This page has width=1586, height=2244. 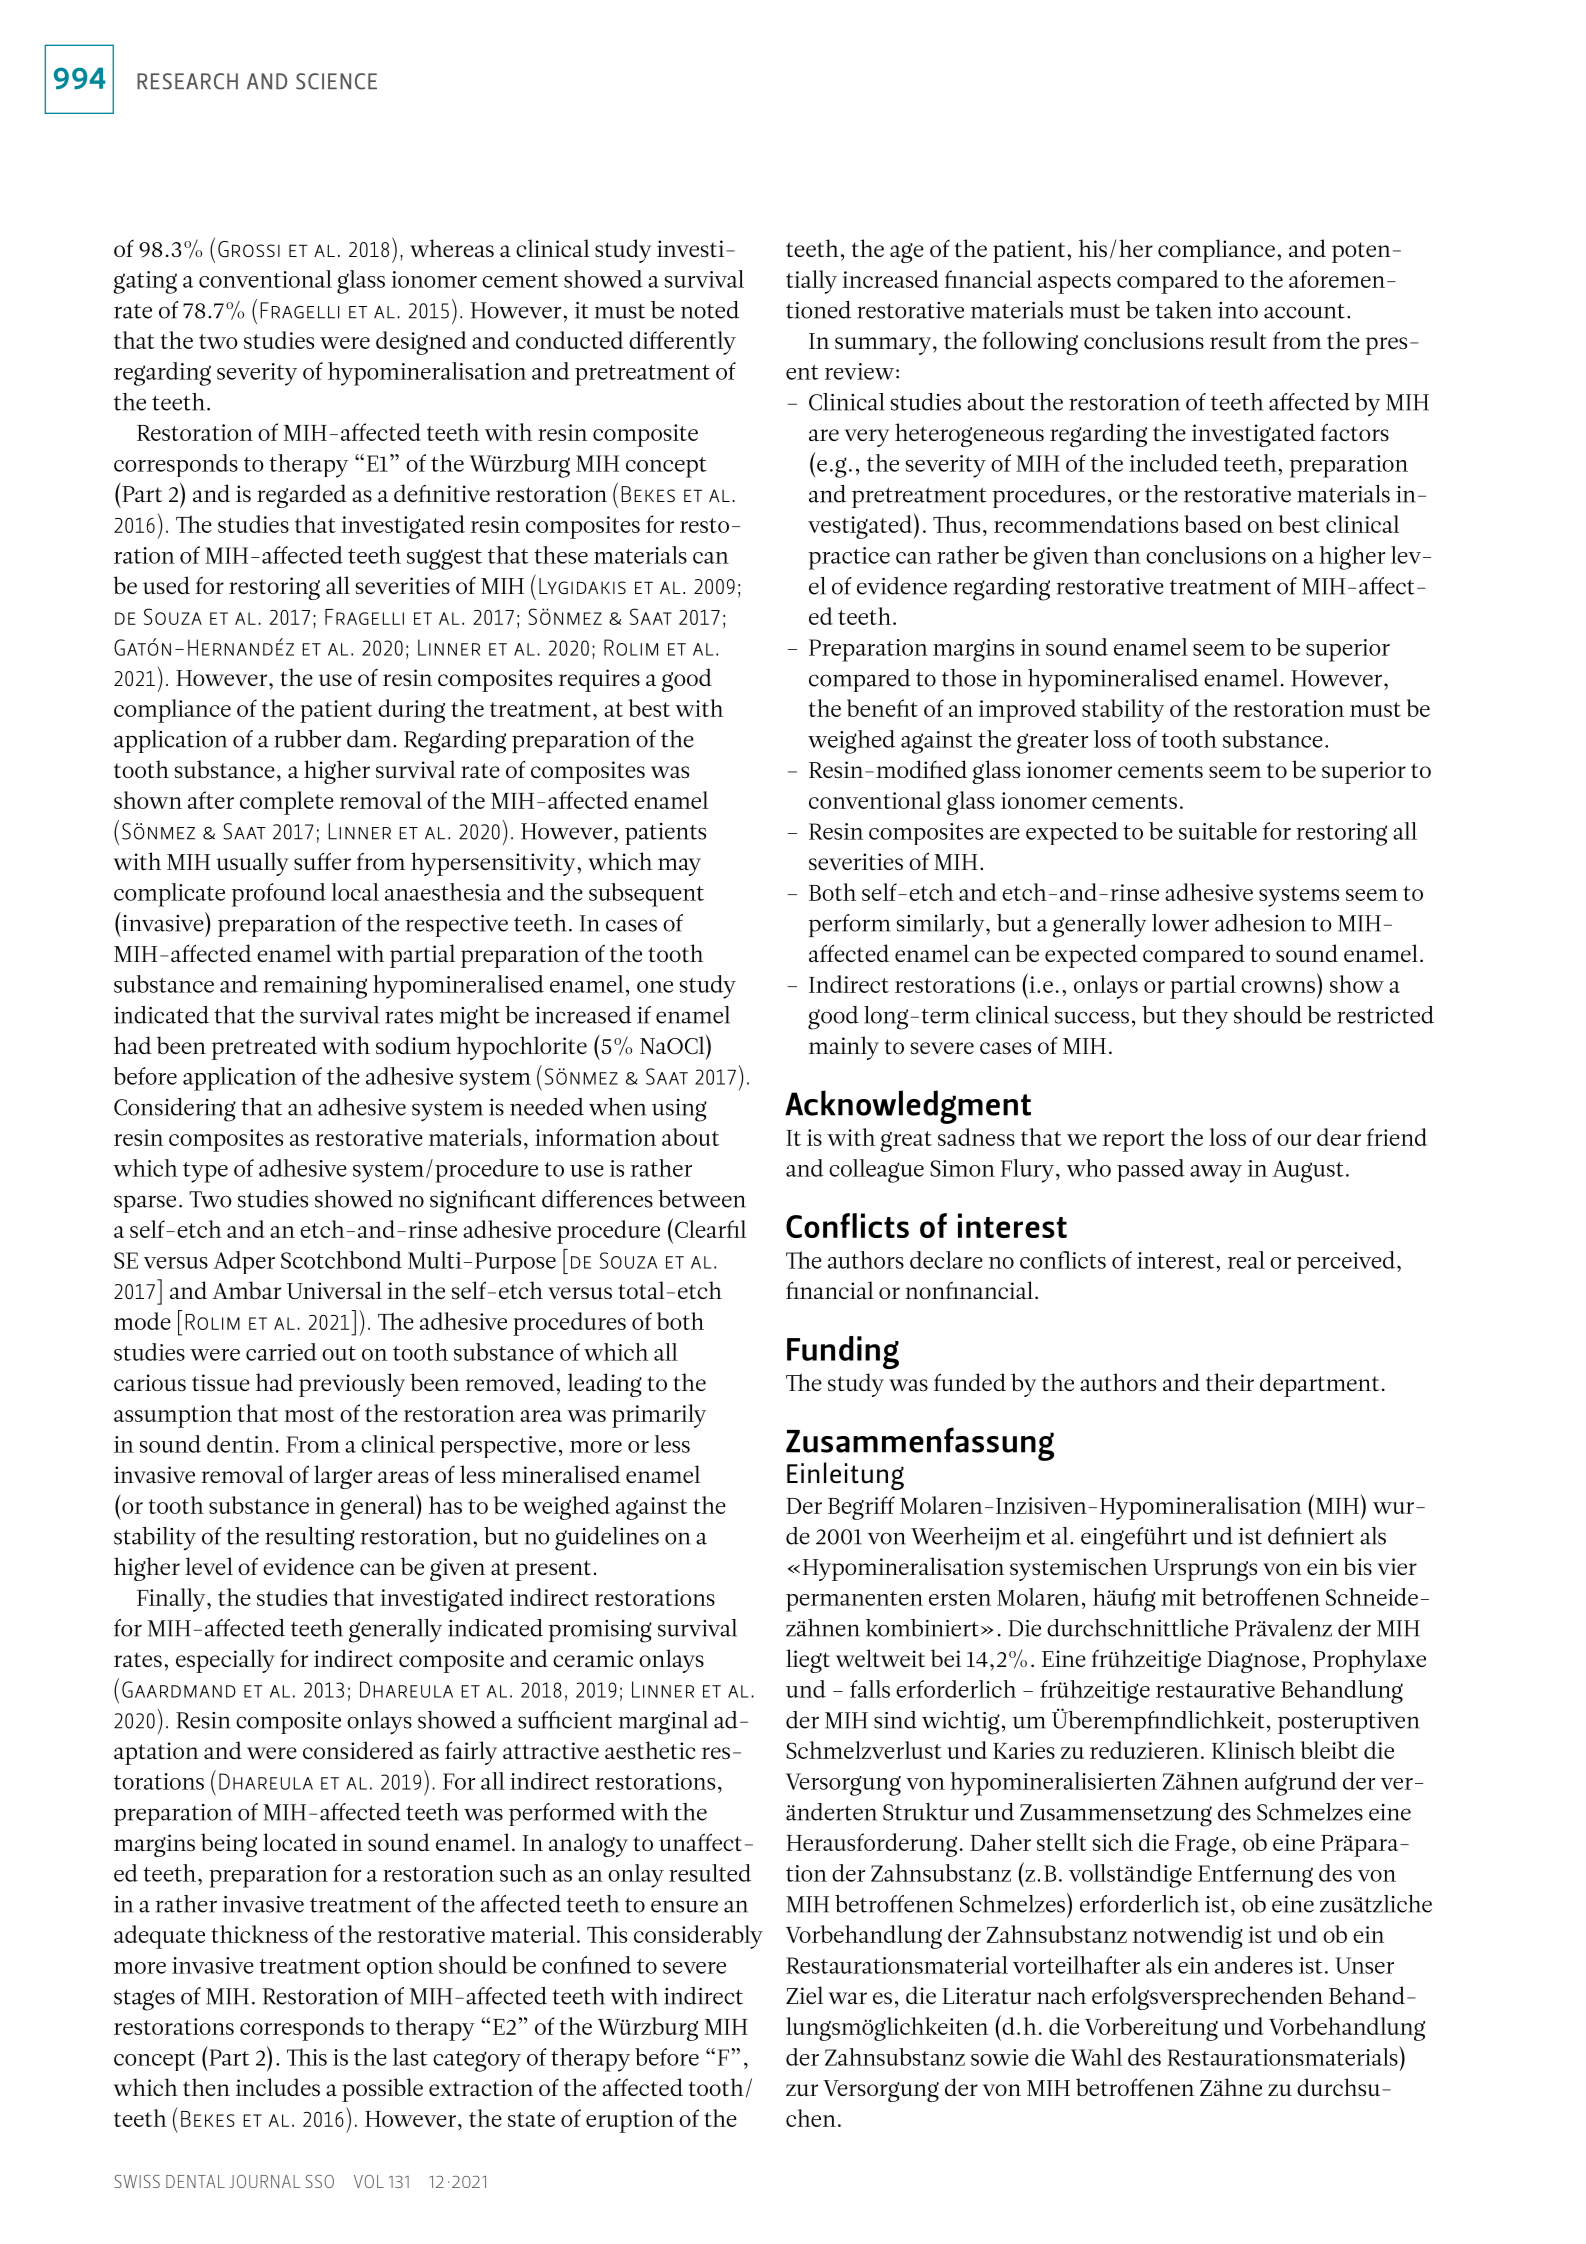 What do you see at coordinates (302, 496) in the page?
I see `regarded` at bounding box center [302, 496].
